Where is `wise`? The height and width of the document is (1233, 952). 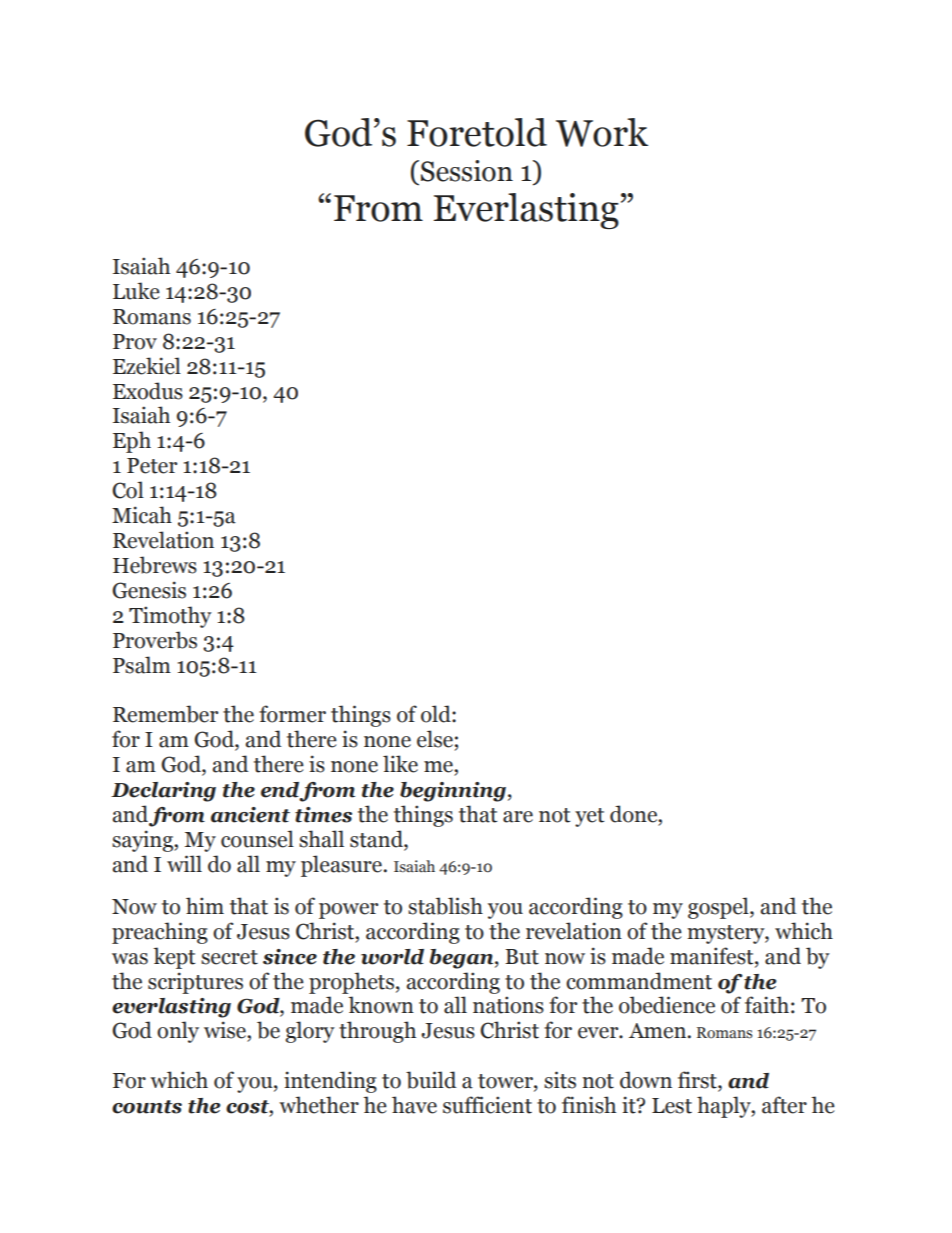
wise is located at coordinates (226, 1030).
